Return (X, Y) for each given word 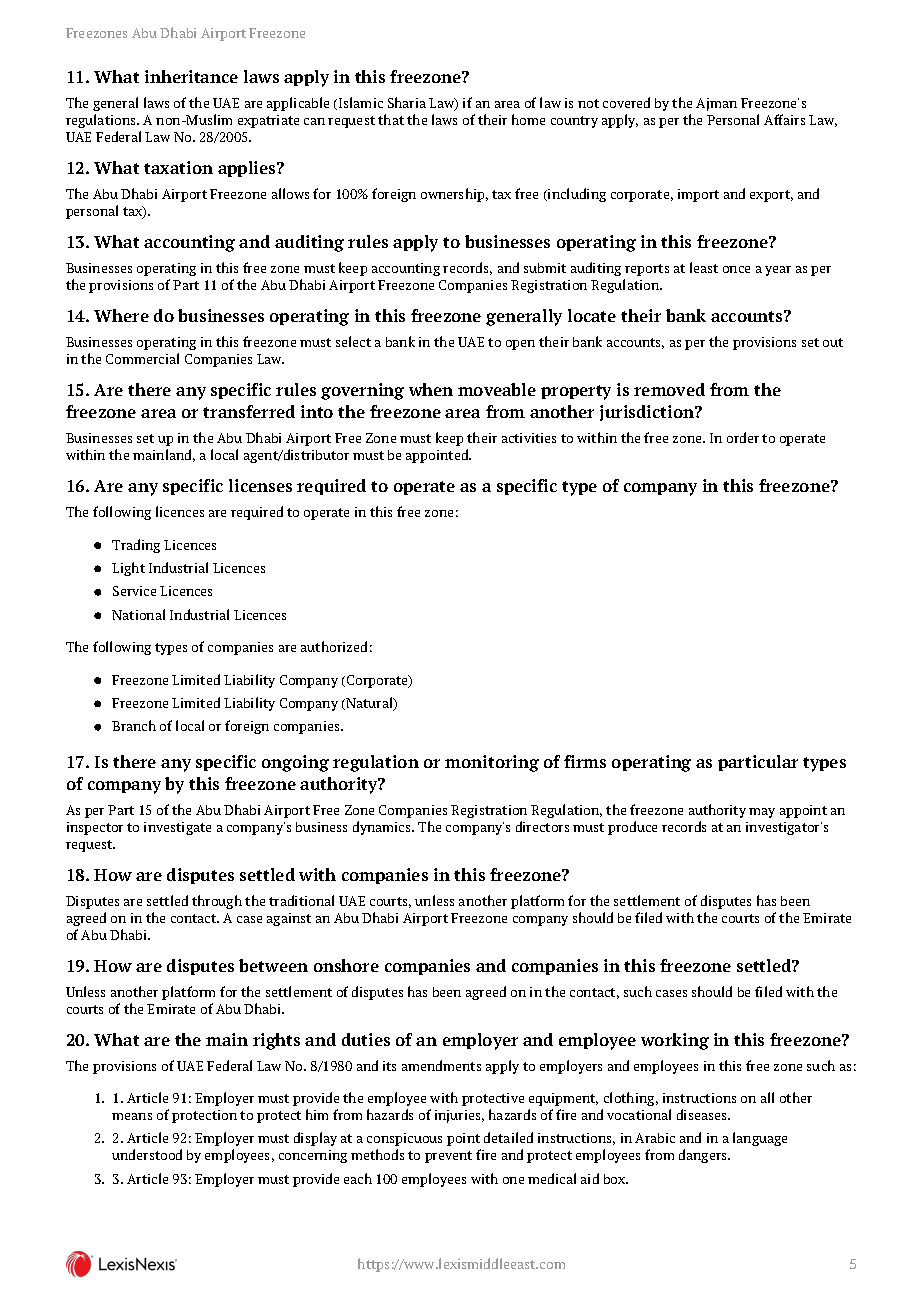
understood (147, 1154)
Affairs (784, 119)
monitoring (492, 763)
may (762, 813)
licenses (260, 485)
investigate (177, 828)
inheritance (191, 76)
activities (529, 438)
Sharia (407, 102)
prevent (448, 1157)
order (743, 437)
